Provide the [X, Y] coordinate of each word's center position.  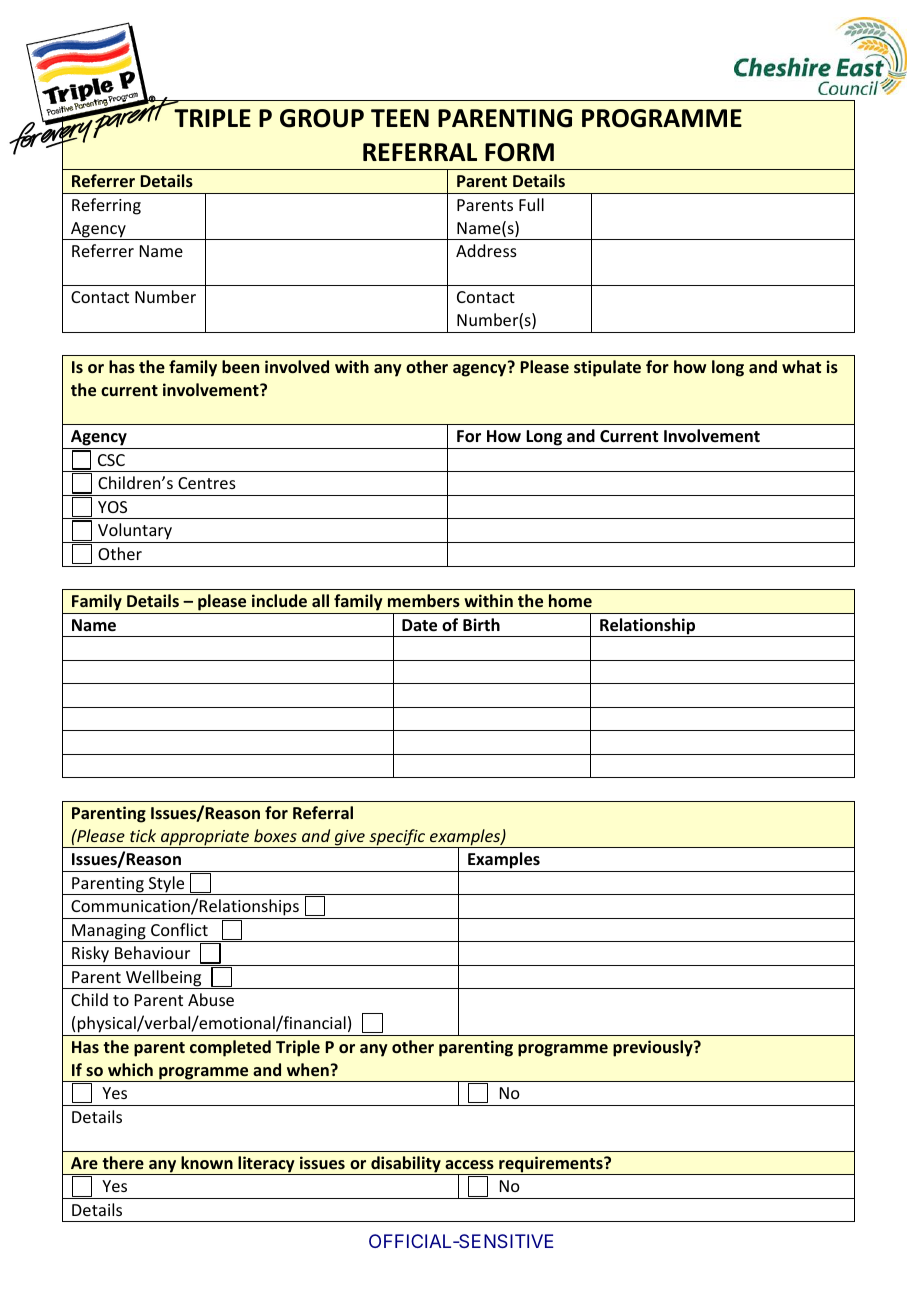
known [207, 1162]
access [469, 1164]
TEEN [400, 118]
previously [654, 1048]
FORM [519, 152]
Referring [106, 206]
